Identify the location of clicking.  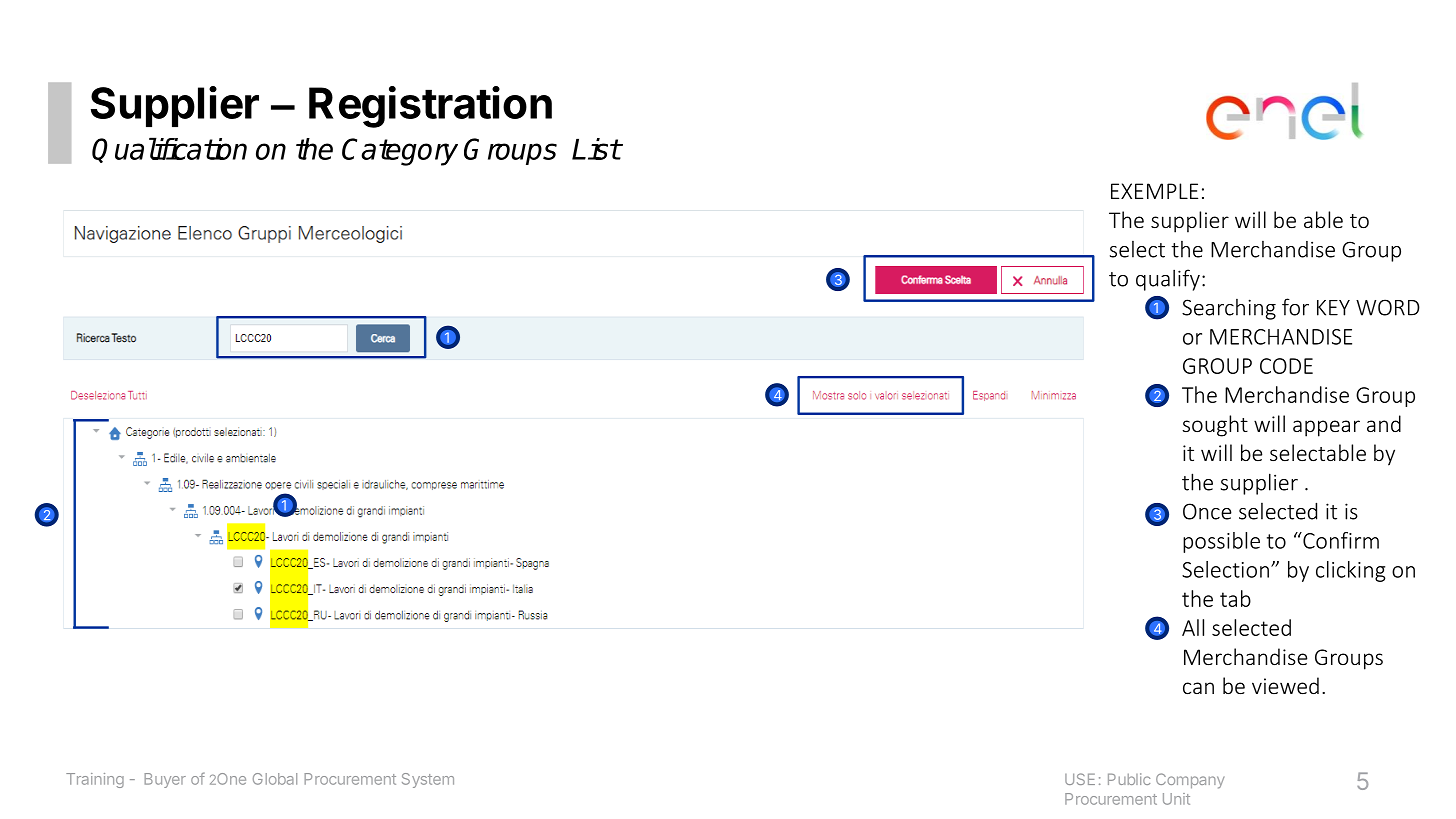
(1350, 571).
